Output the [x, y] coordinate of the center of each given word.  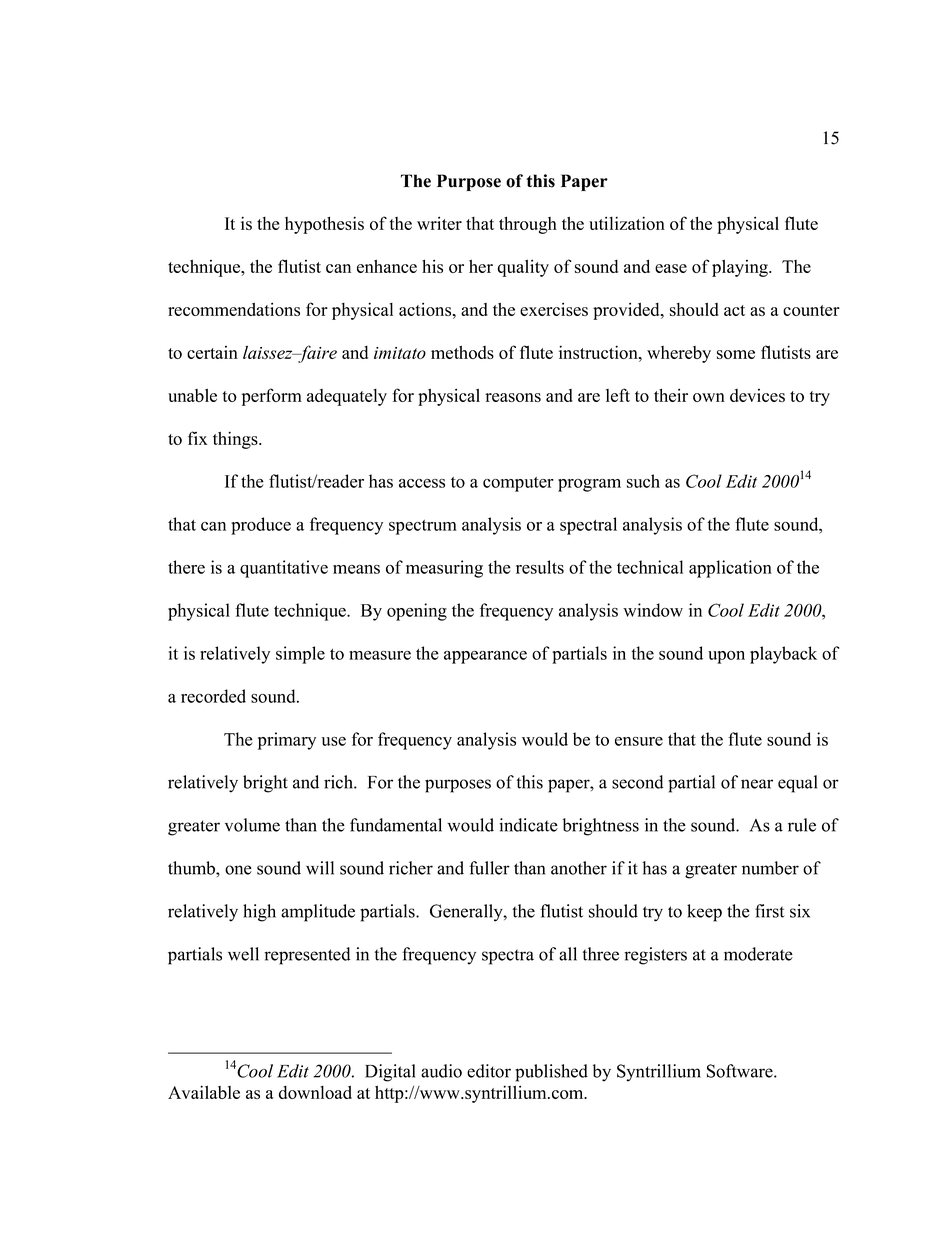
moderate [758, 954]
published [551, 1073]
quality [523, 268]
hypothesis [324, 225]
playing [741, 268]
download [315, 1092]
